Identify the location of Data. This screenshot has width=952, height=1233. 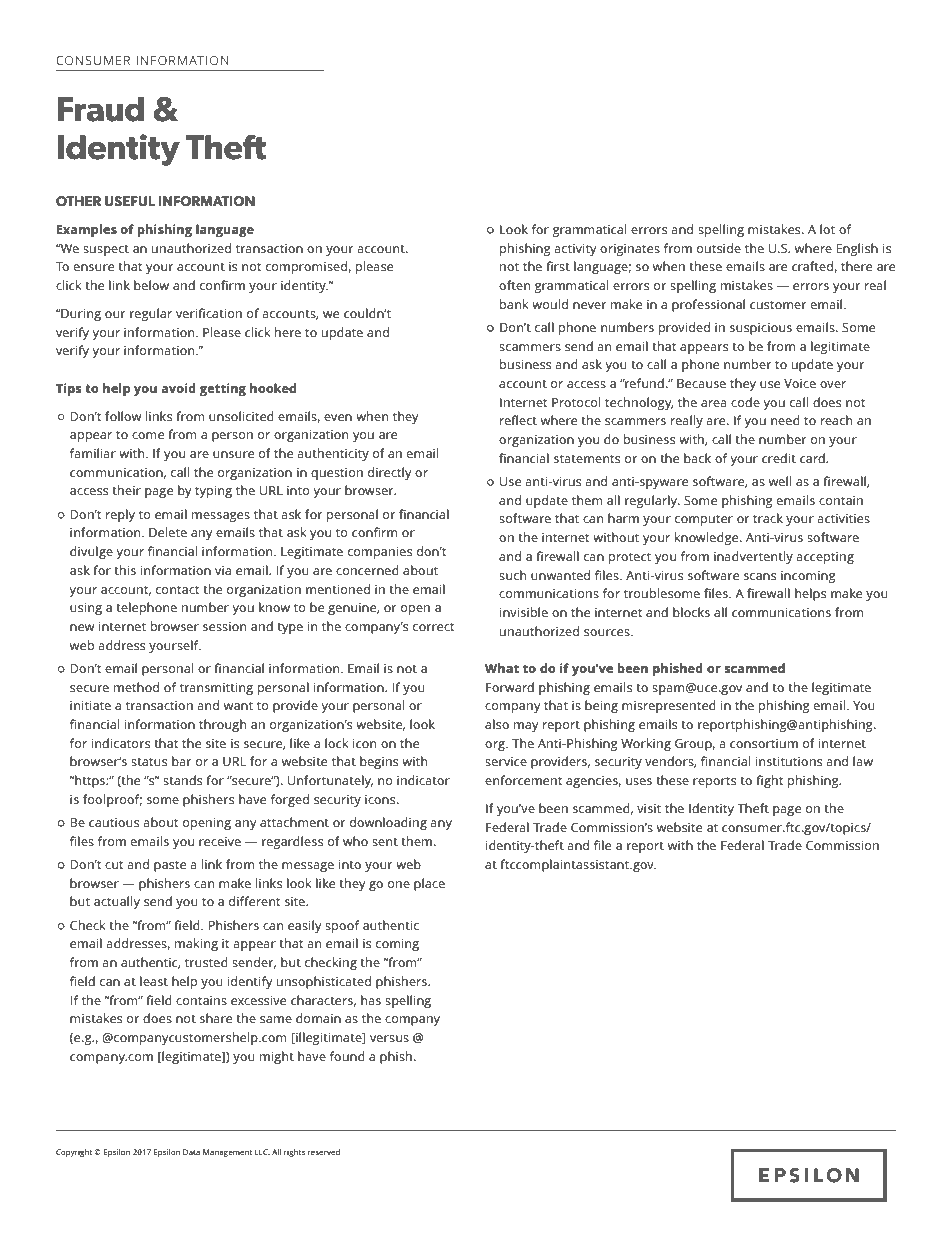
(191, 1152).
